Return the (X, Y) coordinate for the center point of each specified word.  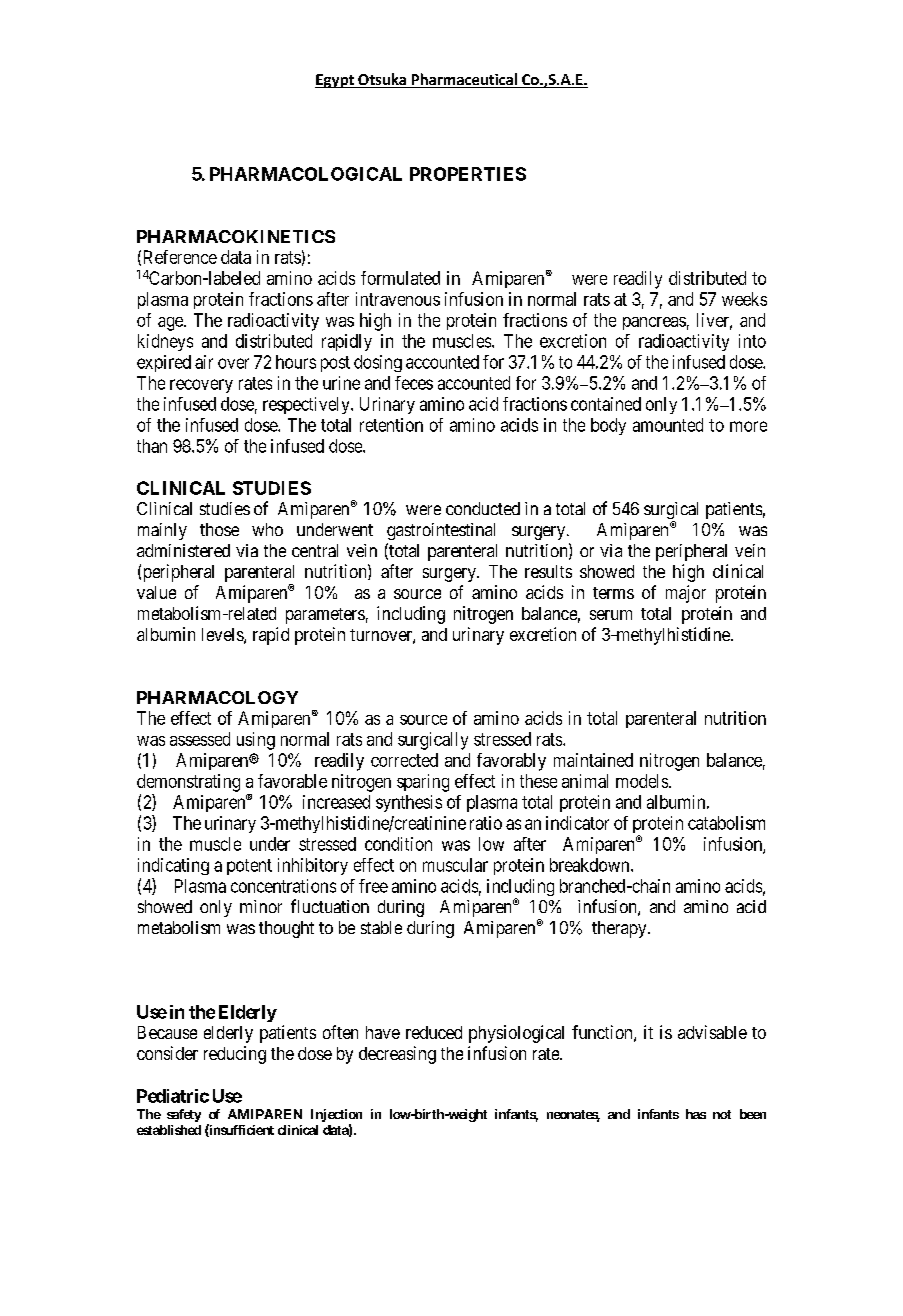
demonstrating (188, 783)
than (152, 446)
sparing (423, 783)
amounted (668, 425)
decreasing (397, 1055)
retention (391, 425)
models (643, 781)
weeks (744, 299)
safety (184, 1115)
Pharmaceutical (464, 80)
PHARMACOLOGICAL (306, 174)
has (696, 1114)
